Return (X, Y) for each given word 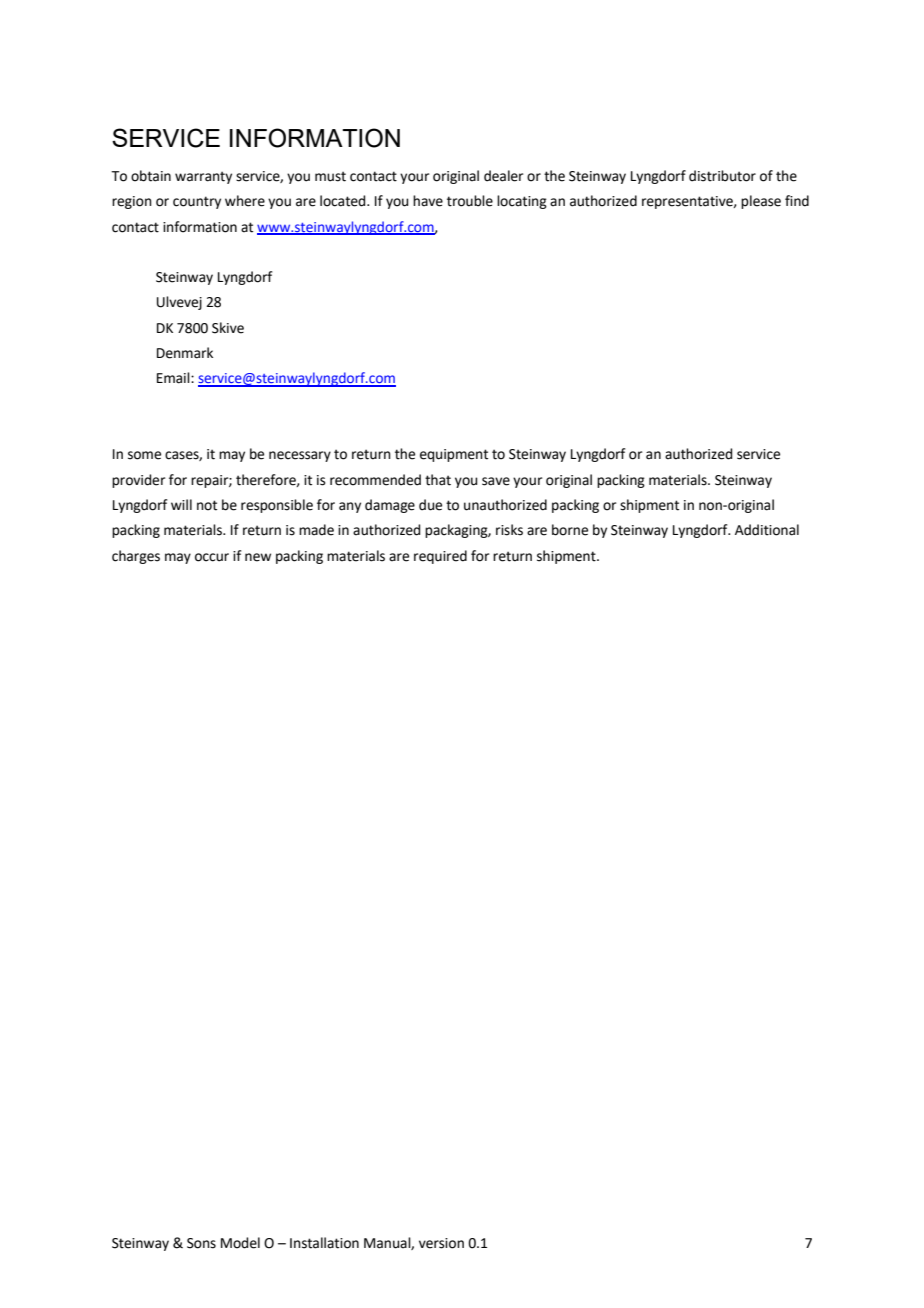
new (258, 557)
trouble (470, 201)
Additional (767, 530)
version (441, 1243)
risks (509, 530)
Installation (324, 1243)
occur (212, 557)
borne (570, 530)
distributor (722, 176)
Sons (201, 1243)
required (440, 557)
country (197, 202)
